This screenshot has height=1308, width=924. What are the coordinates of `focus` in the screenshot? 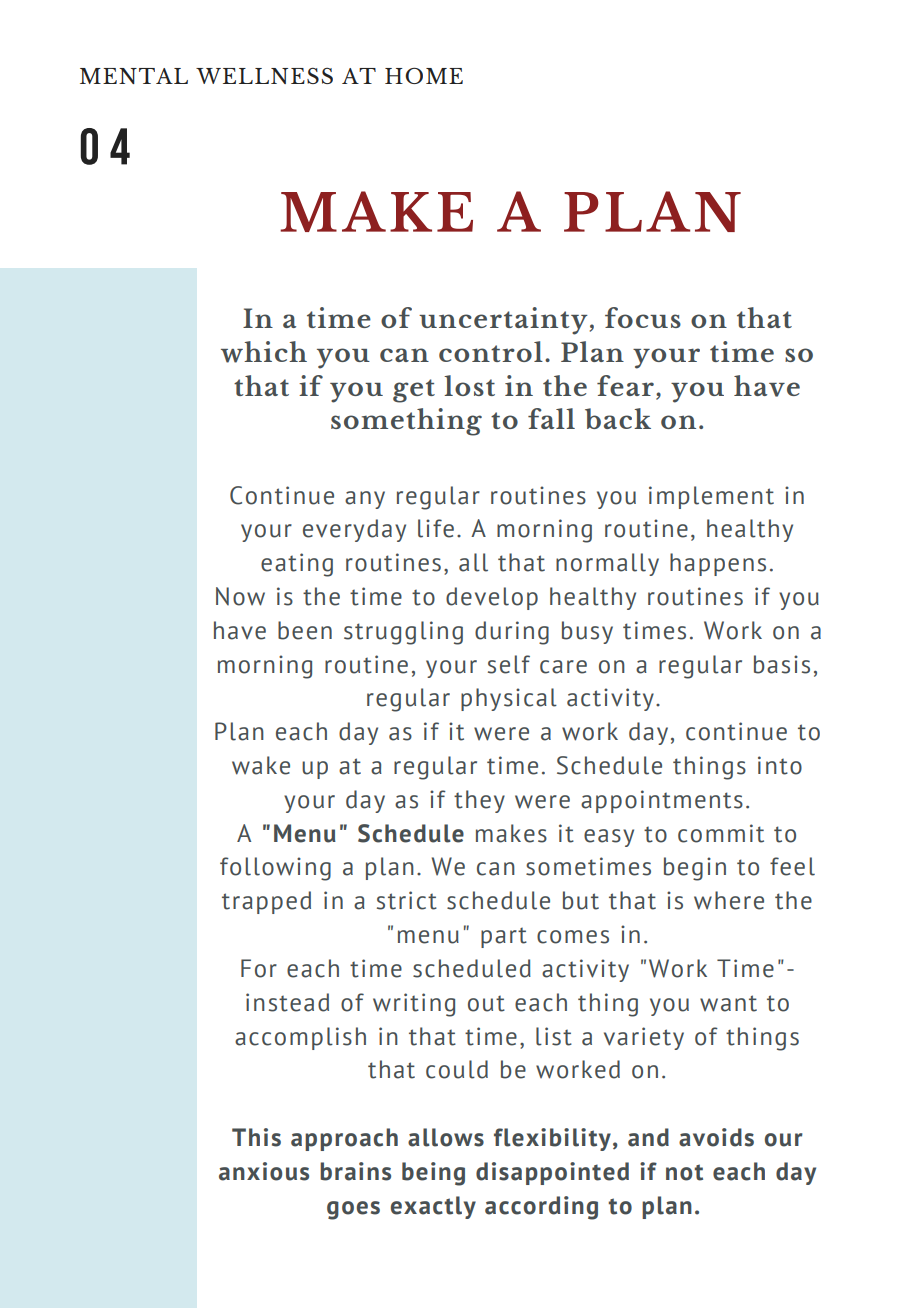 It's located at (643, 317).
